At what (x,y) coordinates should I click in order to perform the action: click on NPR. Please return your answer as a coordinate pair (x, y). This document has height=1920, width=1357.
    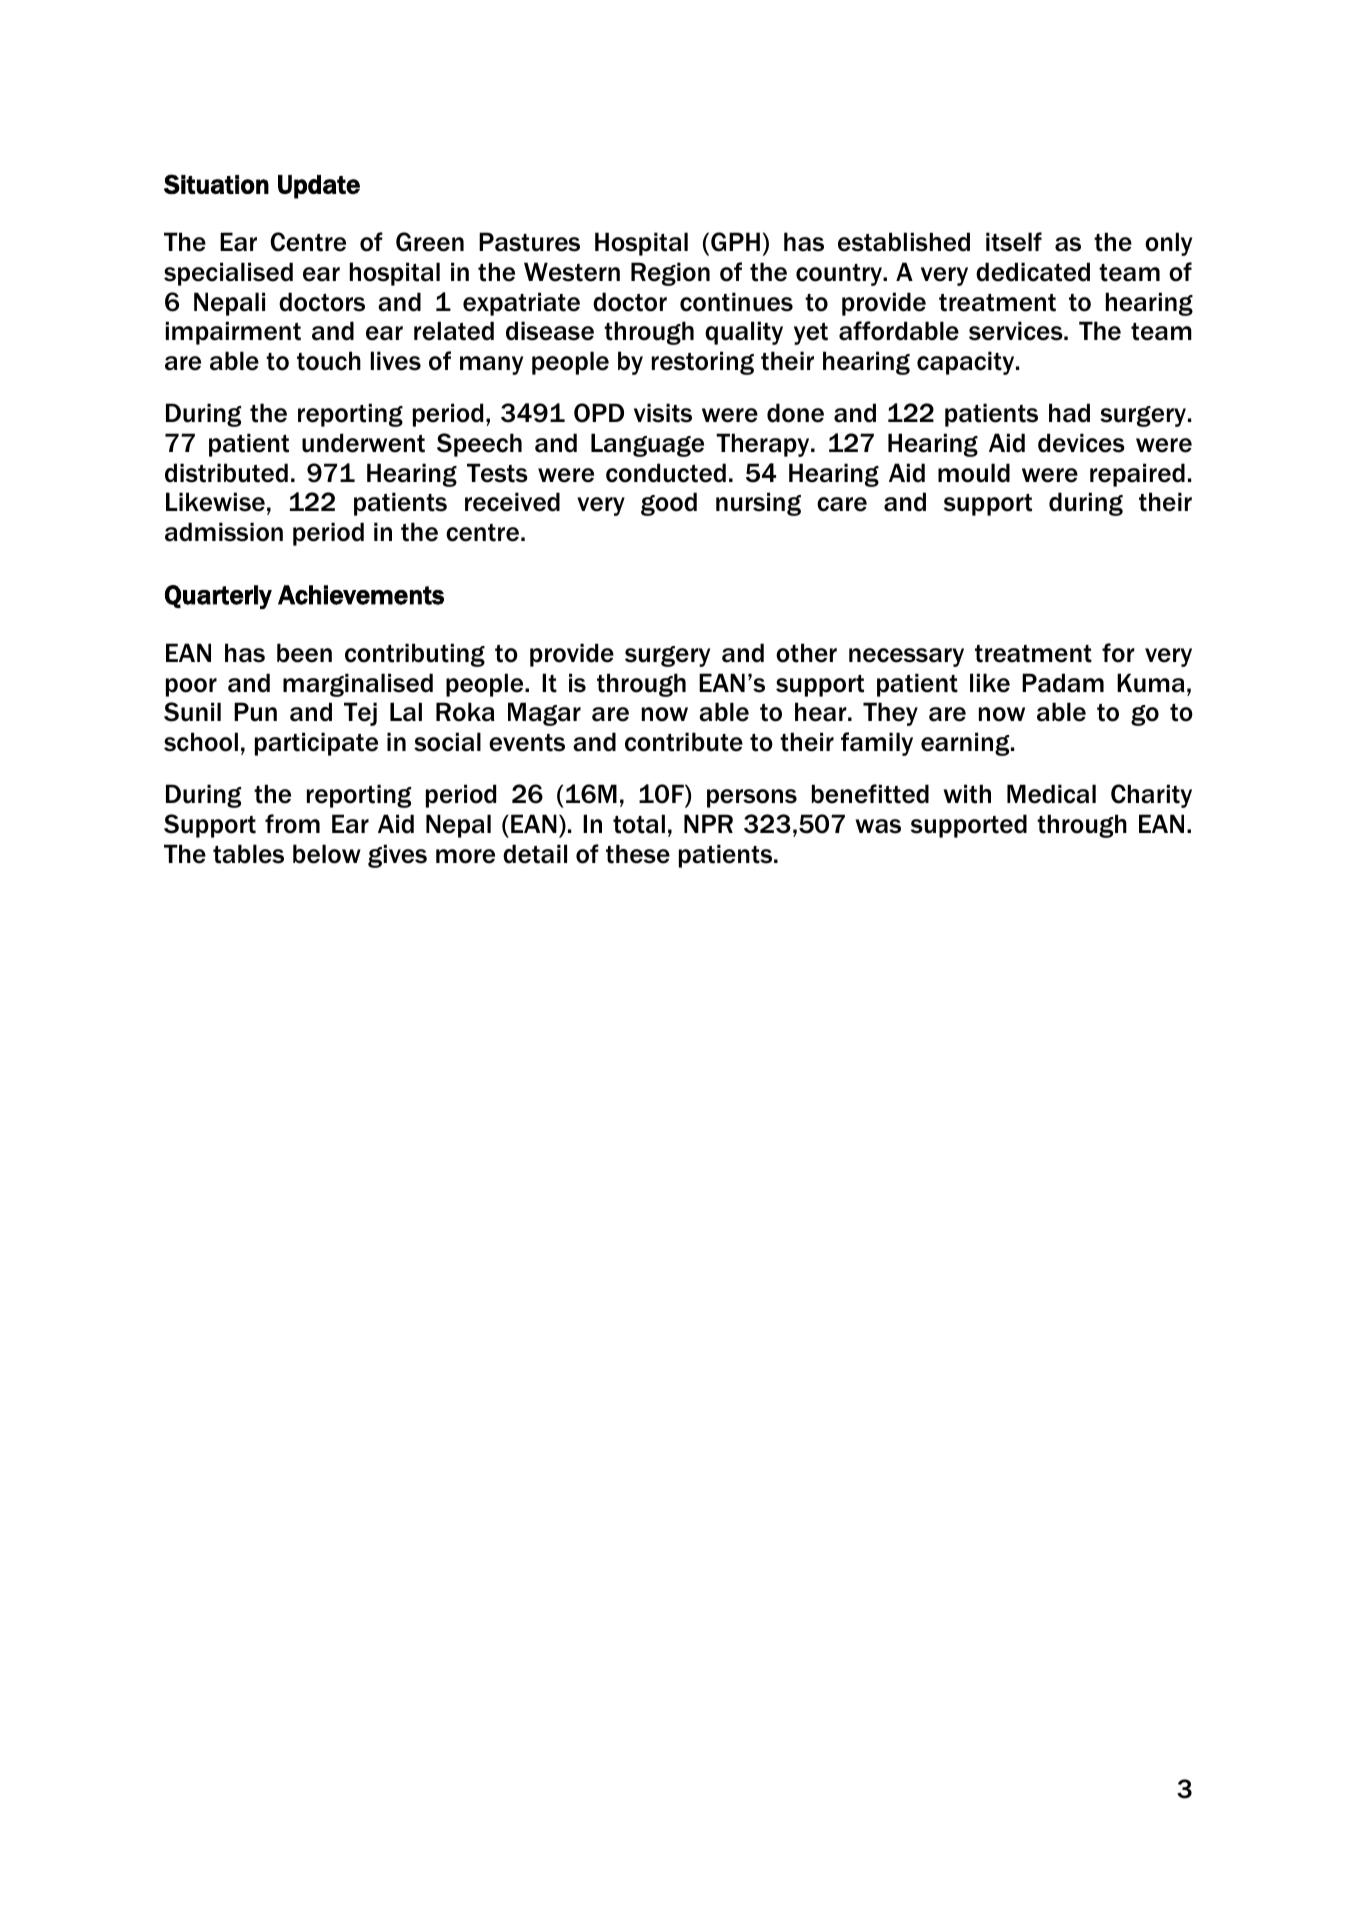
    Looking at the image, I should click on (708, 823).
